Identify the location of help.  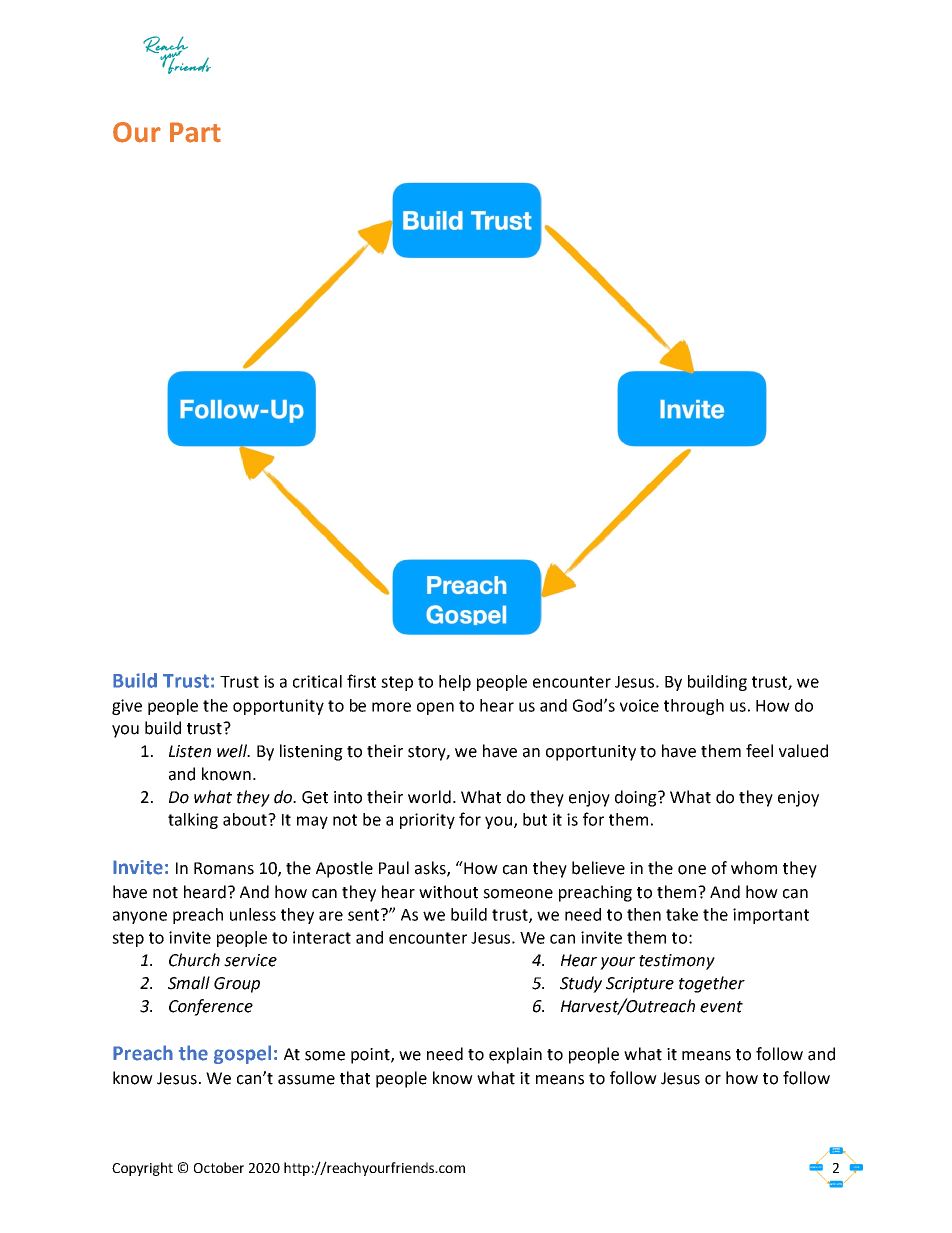
(455, 683).
